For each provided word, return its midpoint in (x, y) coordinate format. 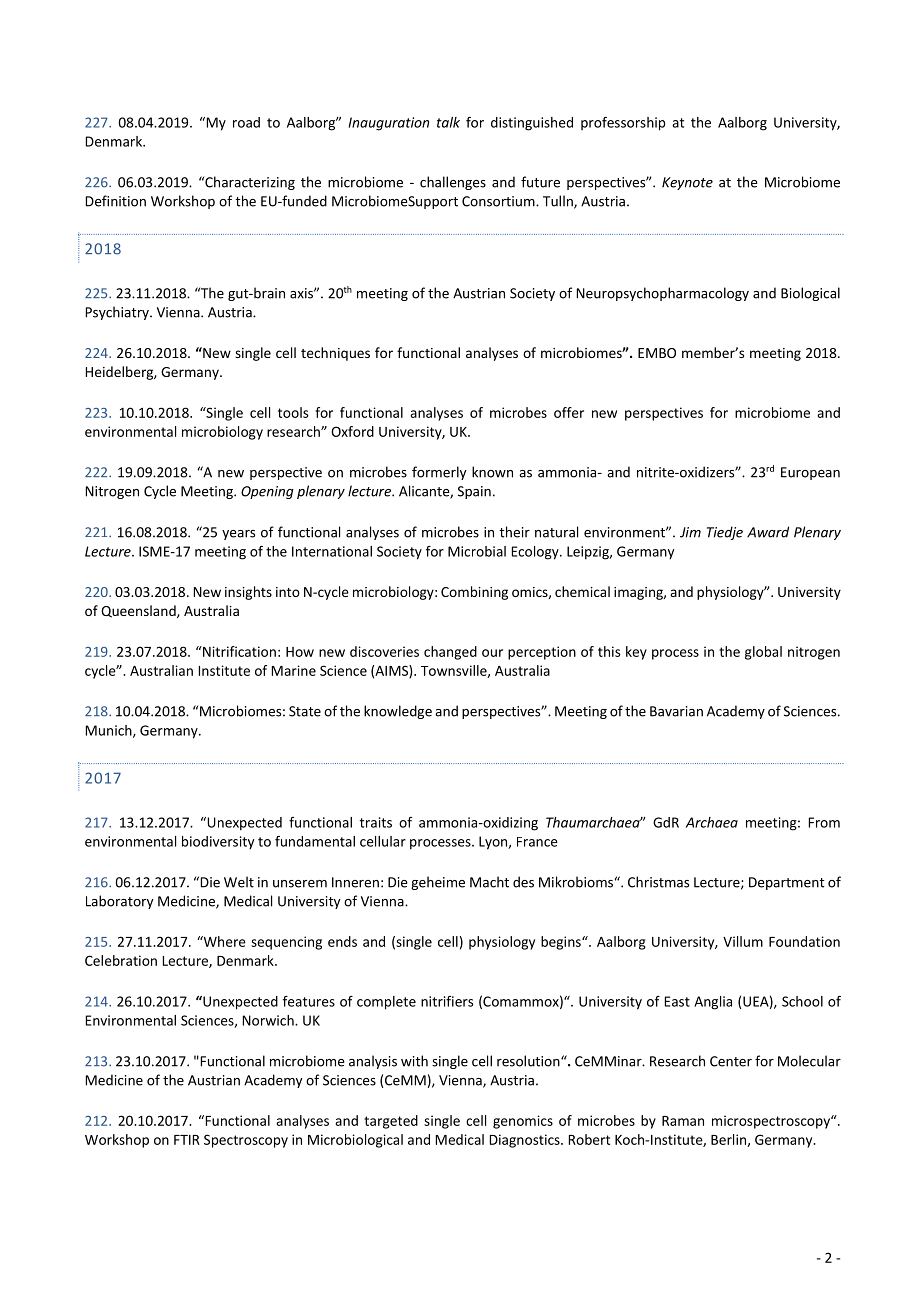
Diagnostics (526, 1141)
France (537, 842)
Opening (267, 492)
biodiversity (218, 843)
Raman (683, 1121)
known (492, 472)
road (246, 122)
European (810, 473)
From (824, 822)
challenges (453, 183)
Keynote (687, 183)
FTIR (187, 1140)
